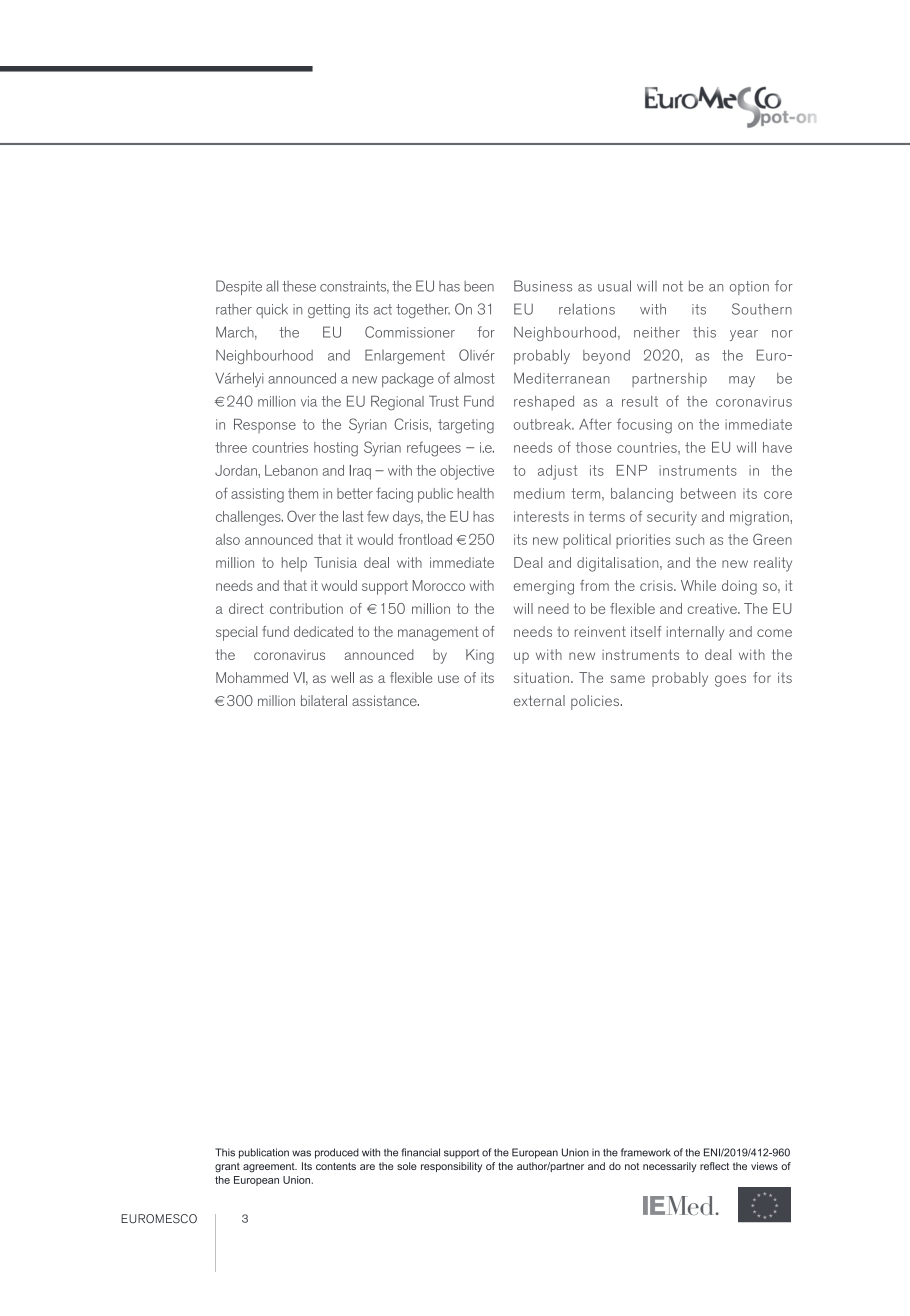 The width and height of the screenshot is (910, 1316). What do you see at coordinates (324, 700) in the screenshot?
I see `bilateral` at bounding box center [324, 700].
